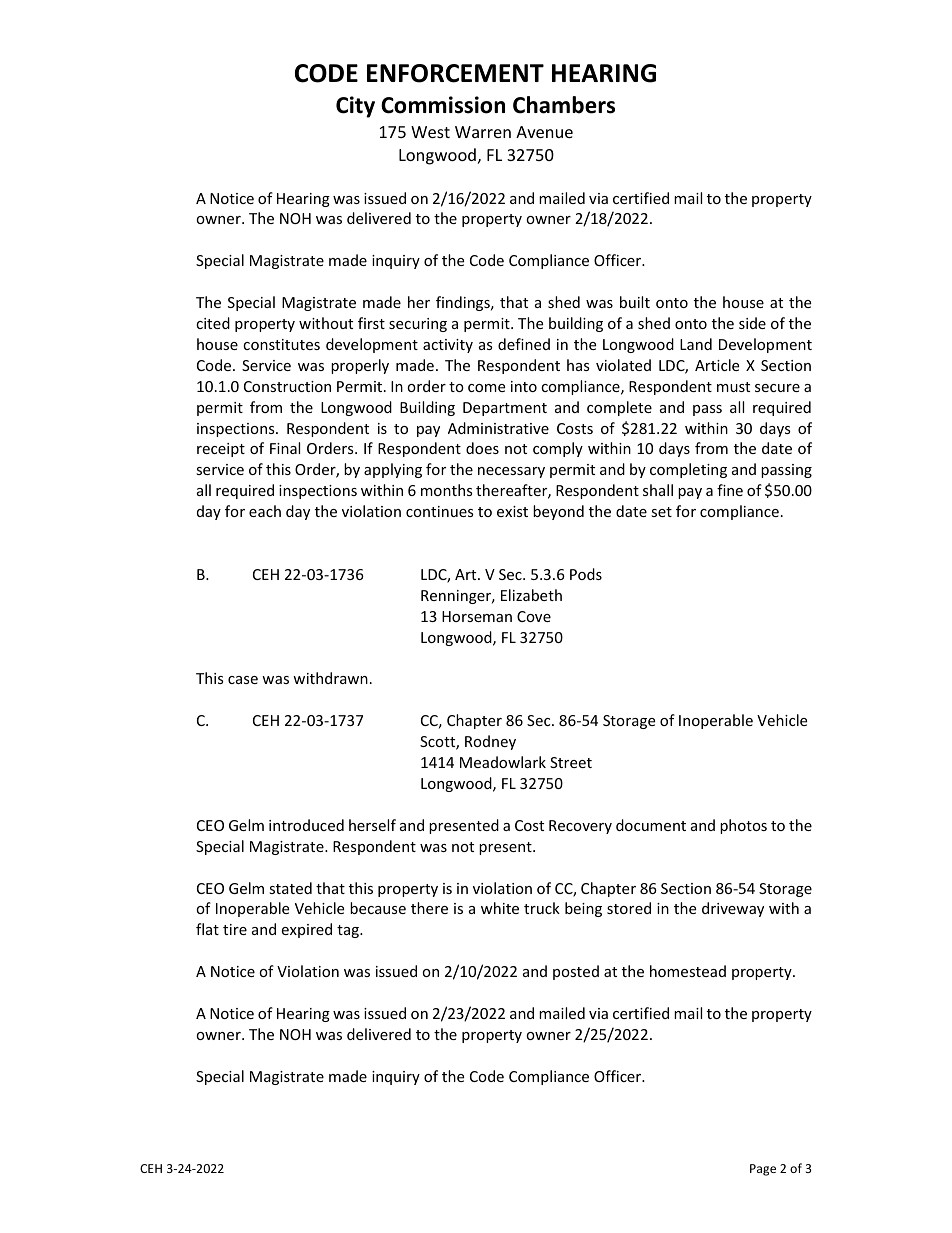 The image size is (952, 1233). Describe the element at coordinates (281, 344) in the document. I see `constitutes` at that location.
